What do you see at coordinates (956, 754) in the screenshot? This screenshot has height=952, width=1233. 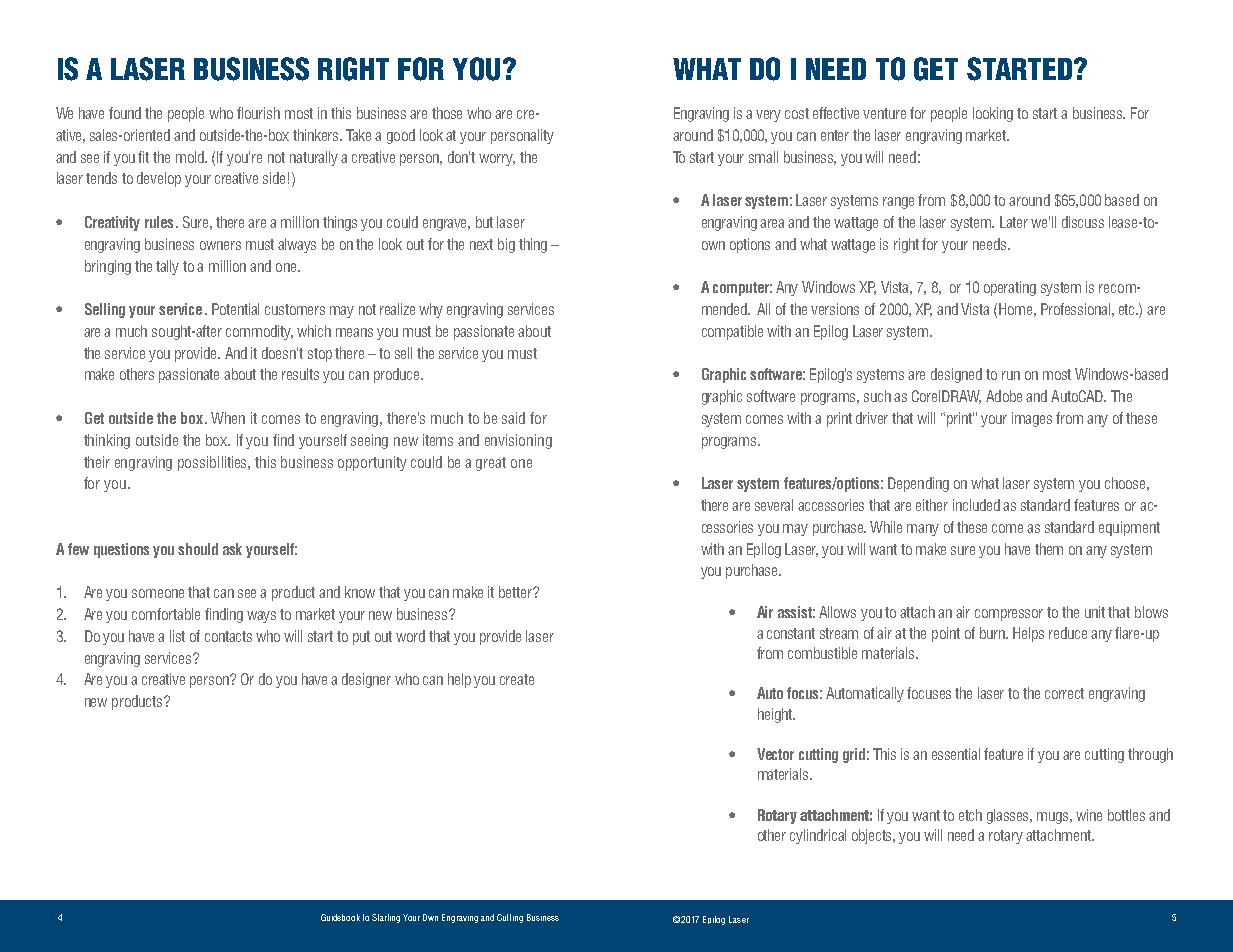 I see `essential` at bounding box center [956, 754].
